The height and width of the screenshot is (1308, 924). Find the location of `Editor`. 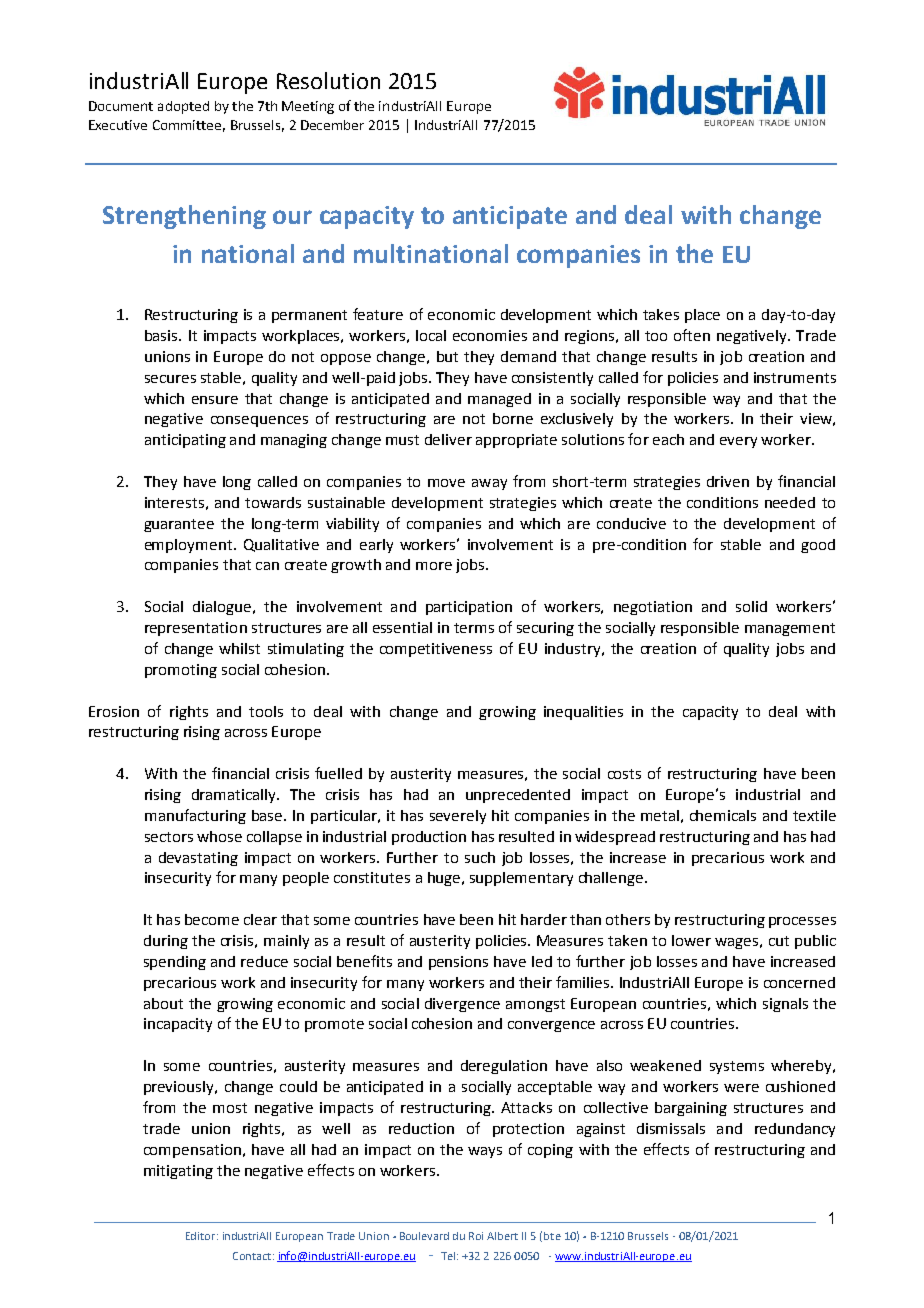

Editor is located at coordinates (202, 1236).
